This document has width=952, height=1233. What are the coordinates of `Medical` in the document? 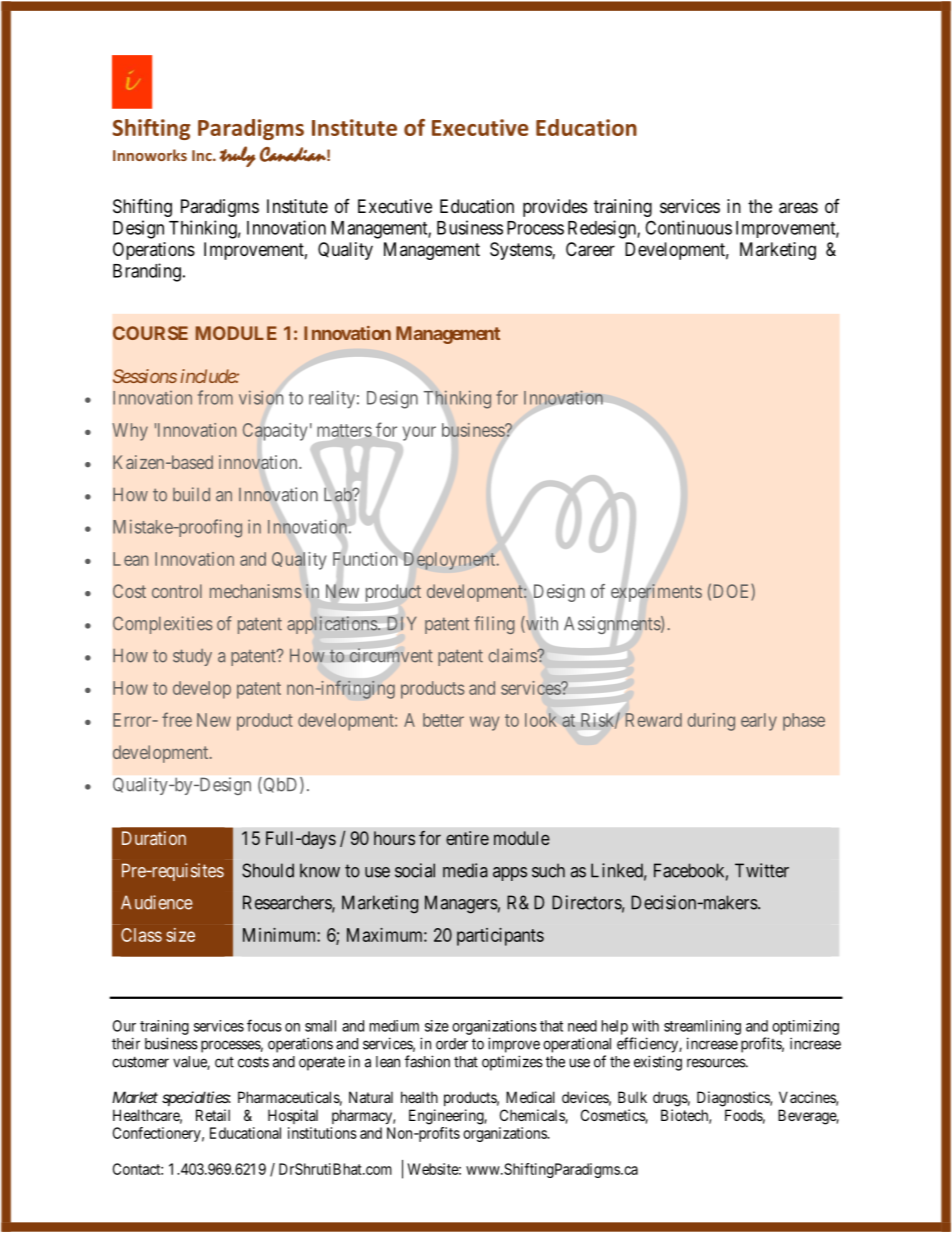 It's located at (530, 1097).
